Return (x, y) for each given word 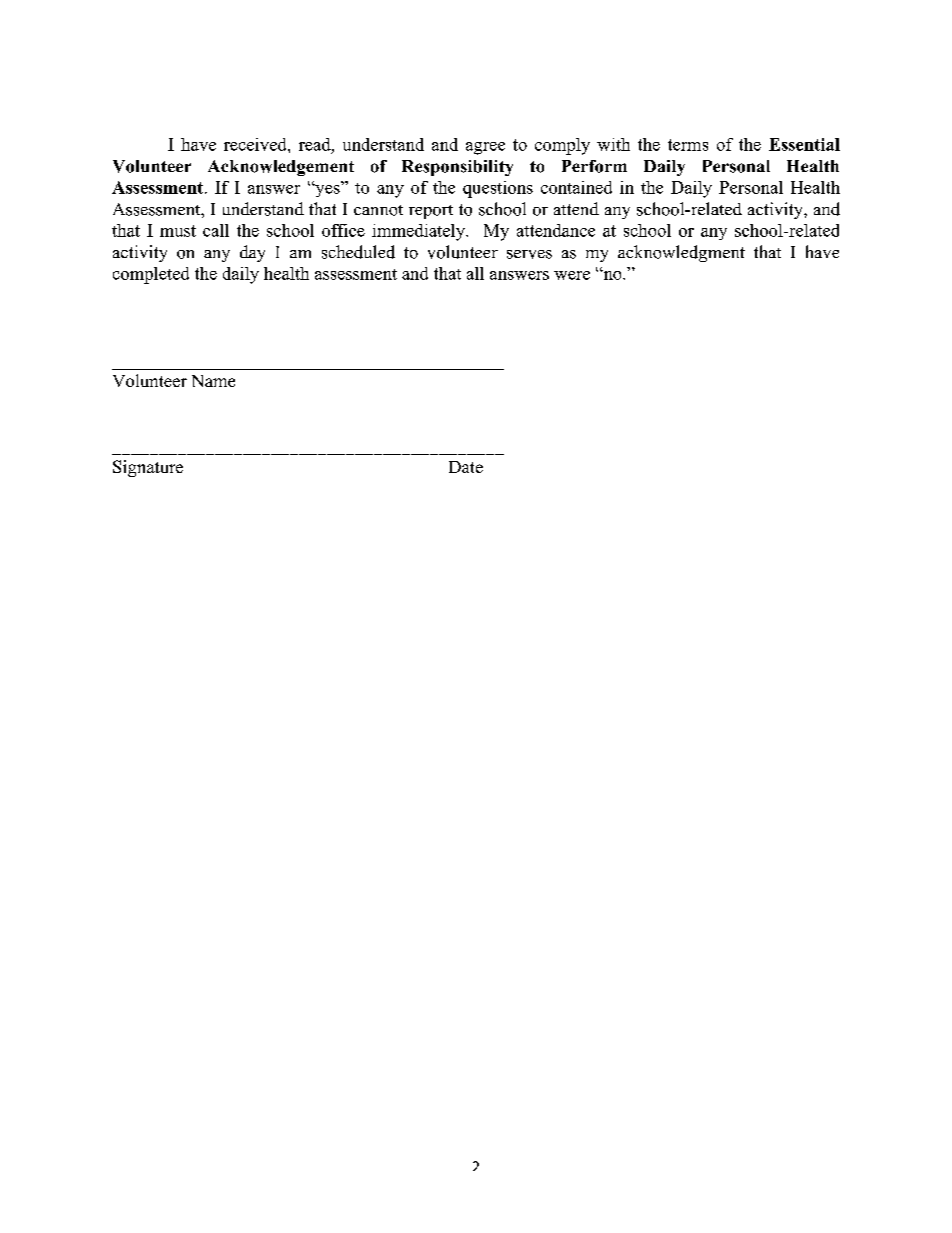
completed (151, 275)
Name (213, 381)
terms (688, 145)
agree (485, 148)
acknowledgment (681, 253)
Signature (148, 468)
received (256, 144)
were (572, 275)
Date (466, 467)
